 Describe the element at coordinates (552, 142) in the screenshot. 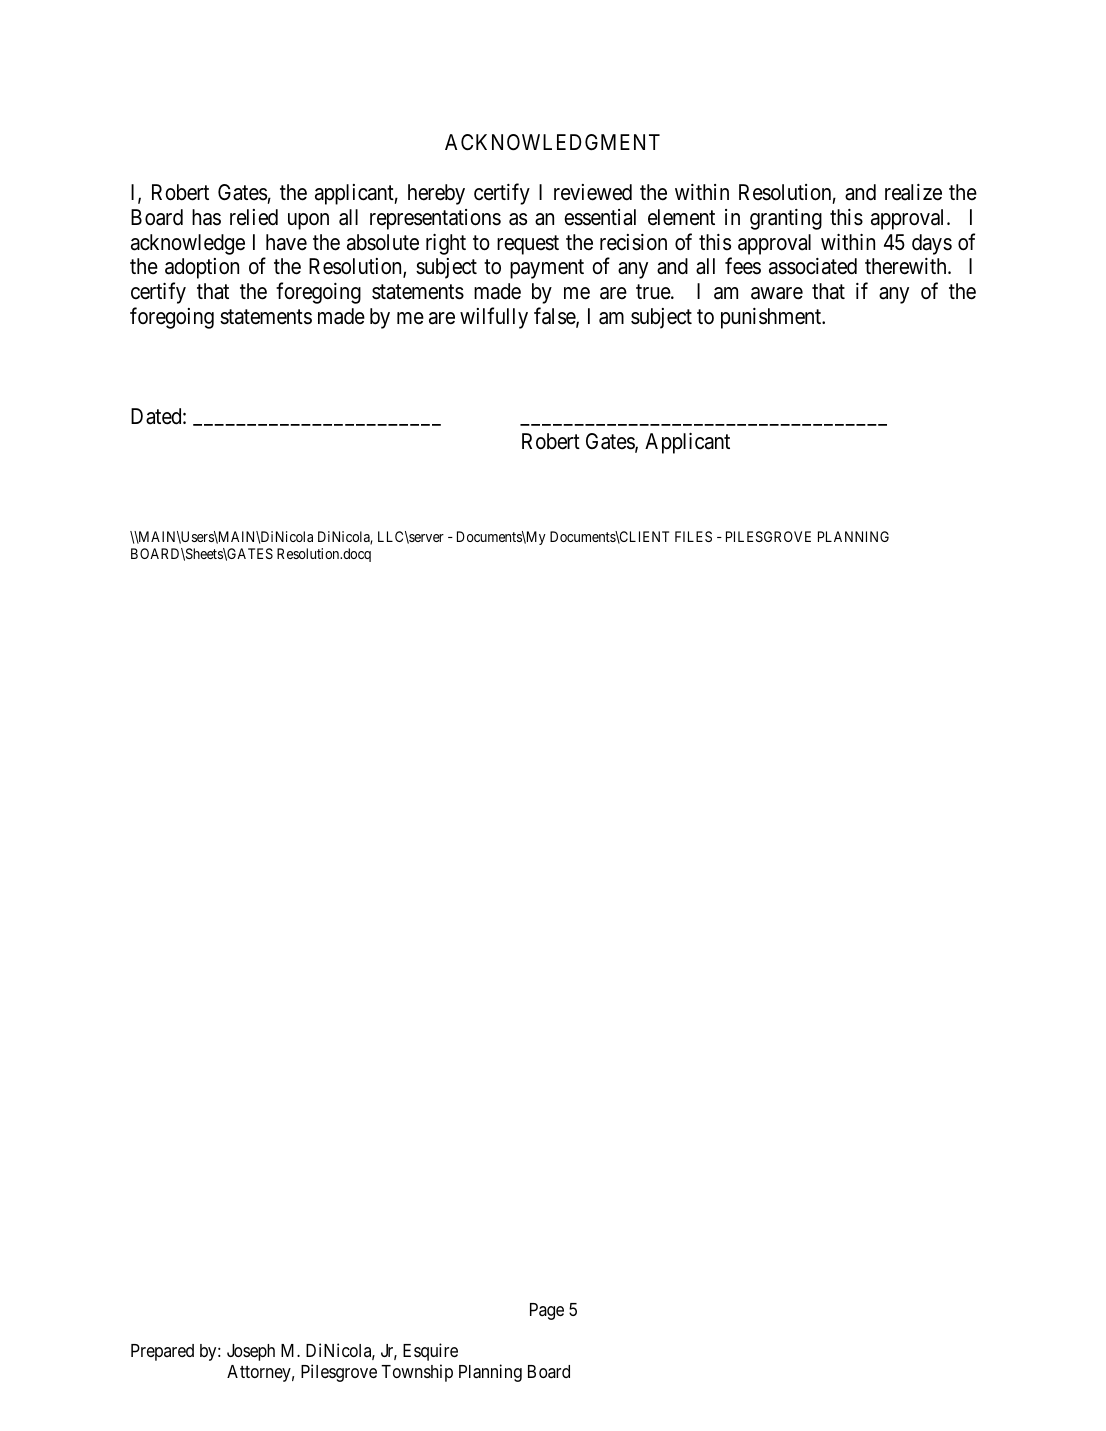

I see `ACKNOWLEDGMENT` at that location.
